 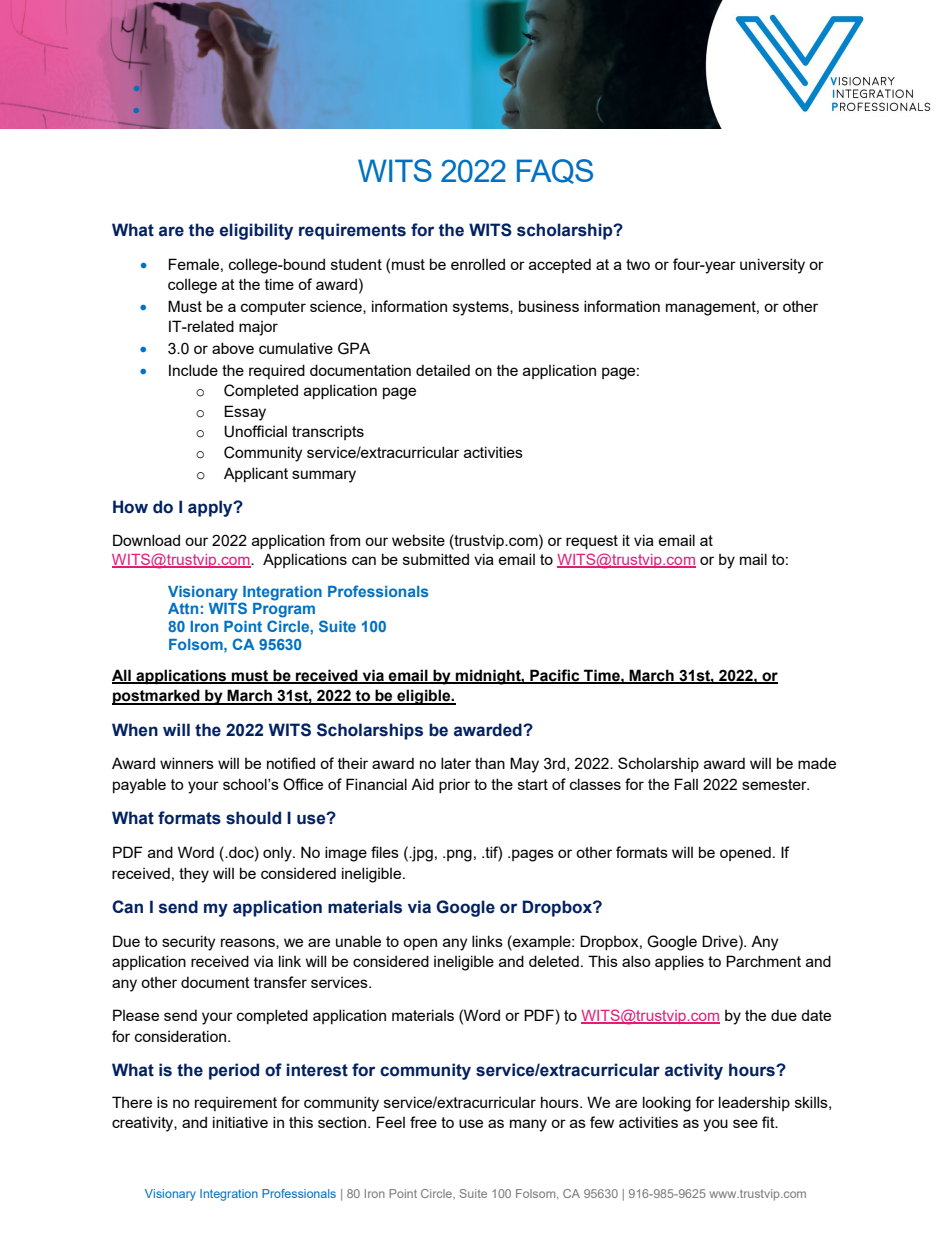 I want to click on png, so click(x=459, y=855).
